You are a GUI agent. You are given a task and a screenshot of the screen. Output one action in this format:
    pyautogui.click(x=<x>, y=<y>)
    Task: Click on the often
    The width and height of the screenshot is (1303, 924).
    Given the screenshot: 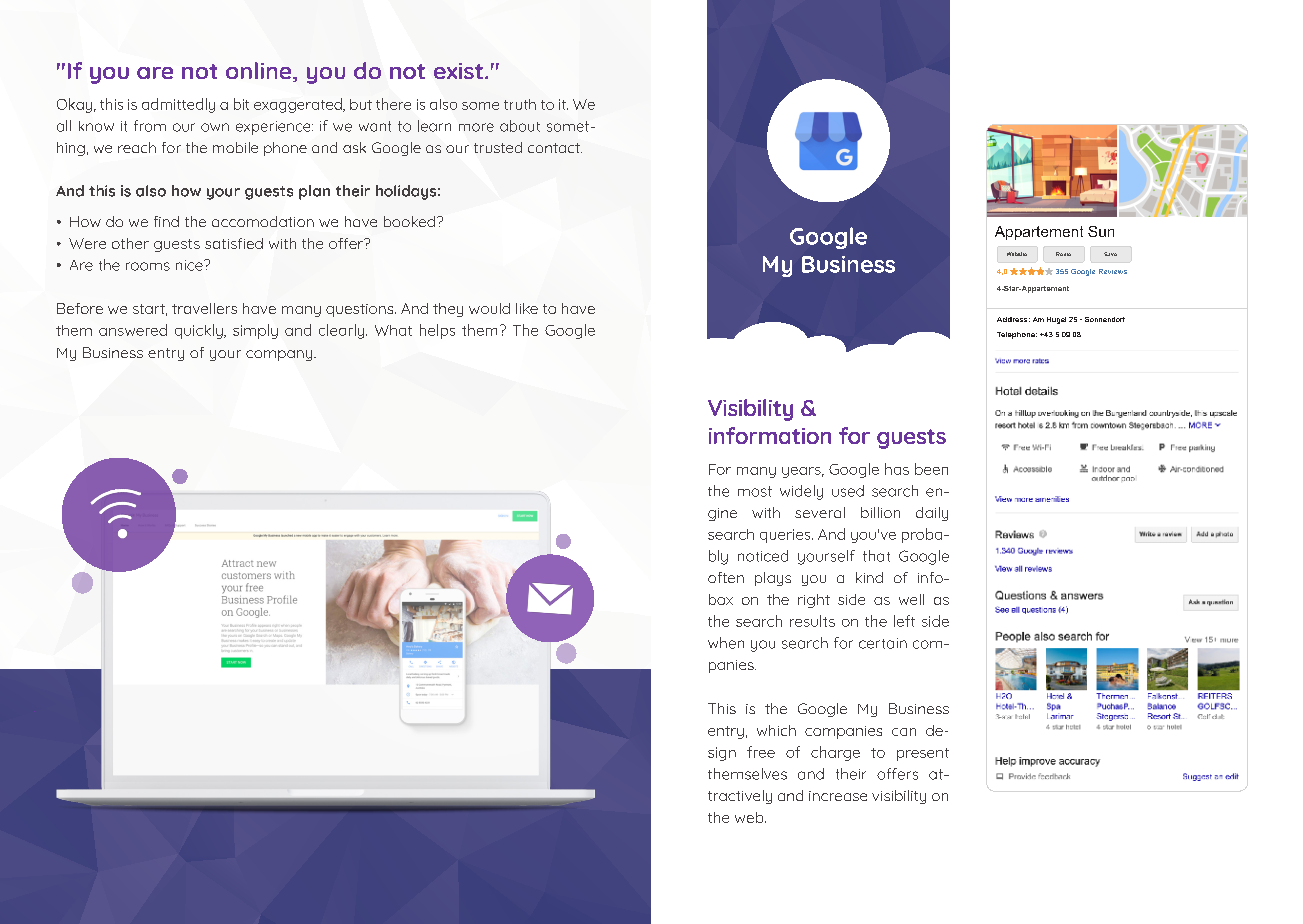 What is the action you would take?
    pyautogui.click(x=726, y=577)
